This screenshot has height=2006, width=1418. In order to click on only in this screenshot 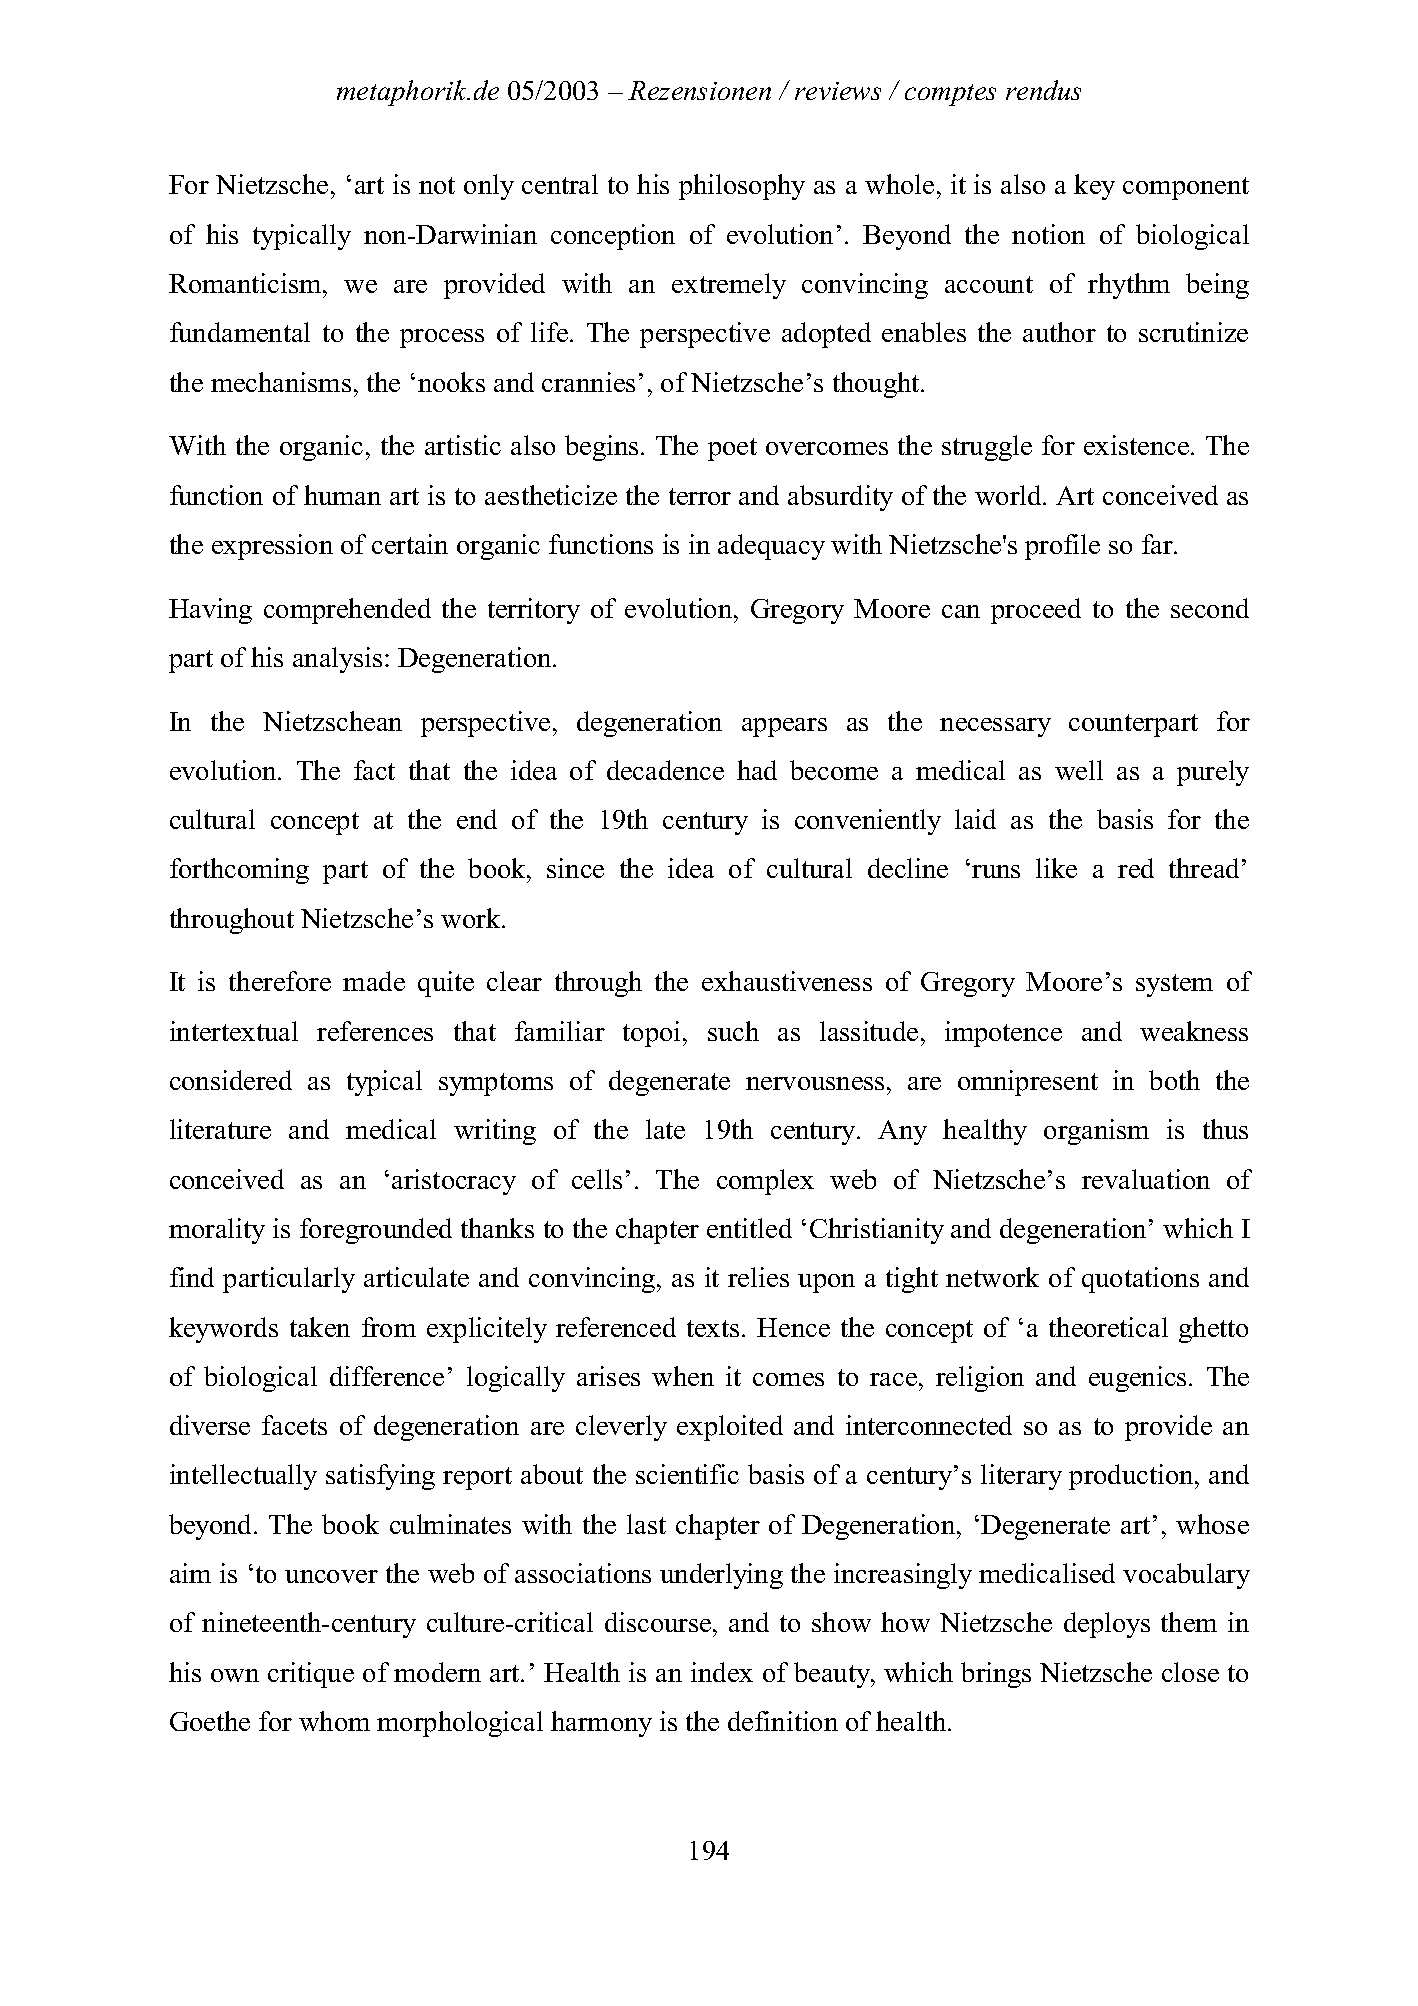, I will do `click(489, 187)`.
